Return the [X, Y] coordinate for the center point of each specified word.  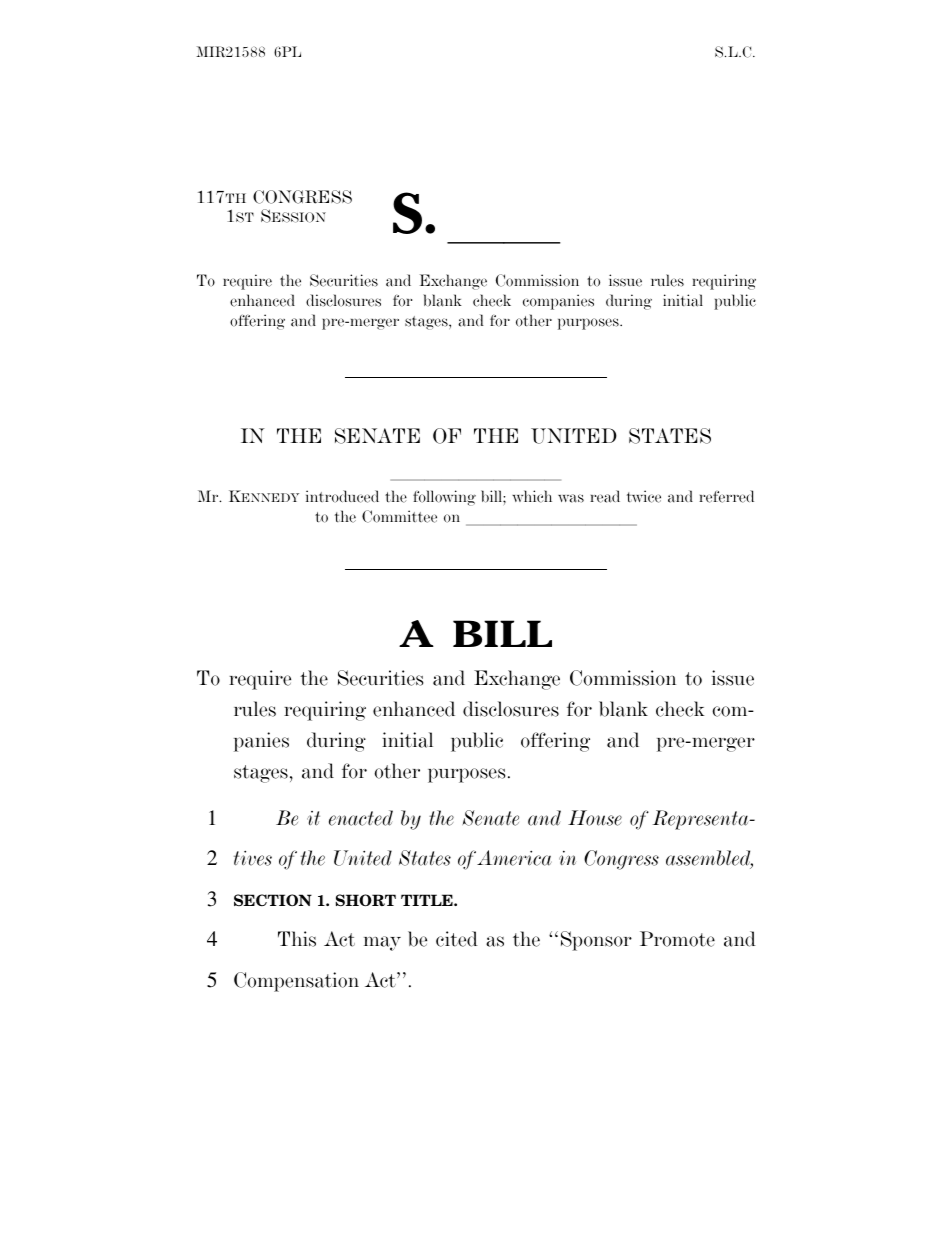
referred [726, 496]
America [514, 858]
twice [644, 496]
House [595, 818]
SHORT [366, 900]
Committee [399, 516]
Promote [677, 939]
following [444, 498]
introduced [342, 496]
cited [457, 939]
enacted [361, 818]
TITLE [428, 900]
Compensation [296, 982]
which [532, 496]
